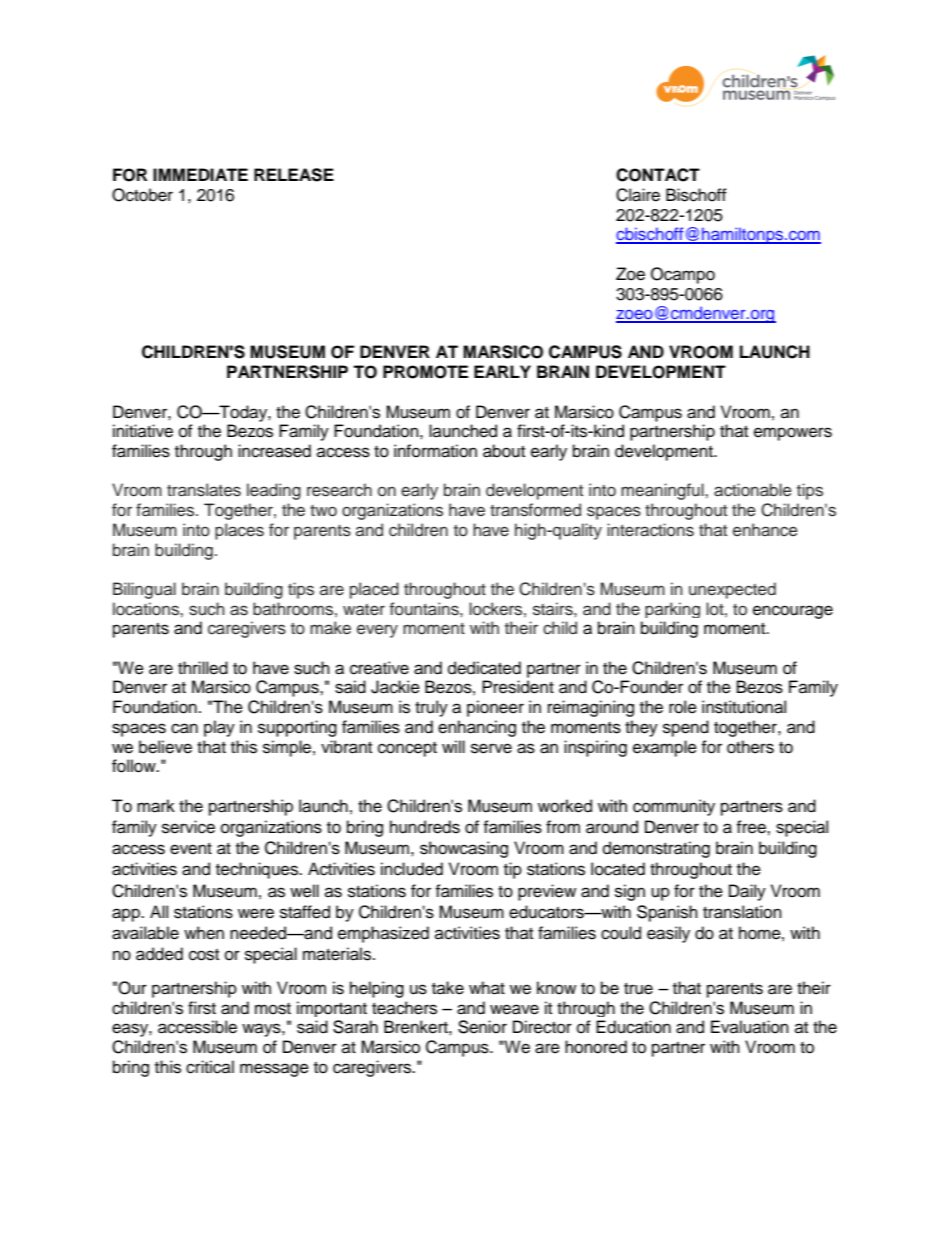  Describe the element at coordinates (143, 431) in the screenshot. I see `initiative` at that location.
